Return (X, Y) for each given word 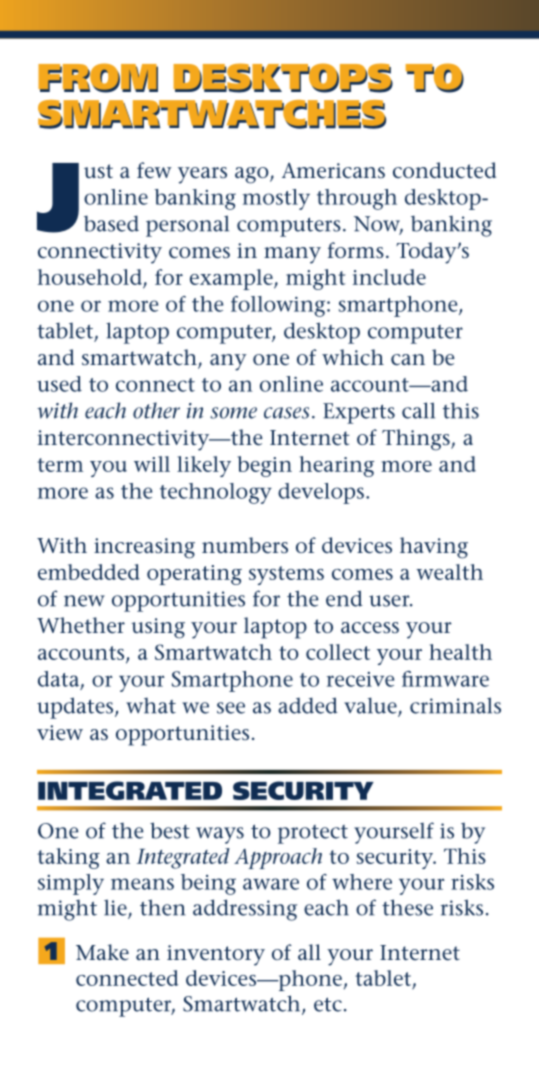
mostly (276, 199)
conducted (444, 170)
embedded (89, 572)
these (407, 907)
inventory (216, 955)
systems (286, 575)
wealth (449, 572)
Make (102, 952)
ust (98, 171)
